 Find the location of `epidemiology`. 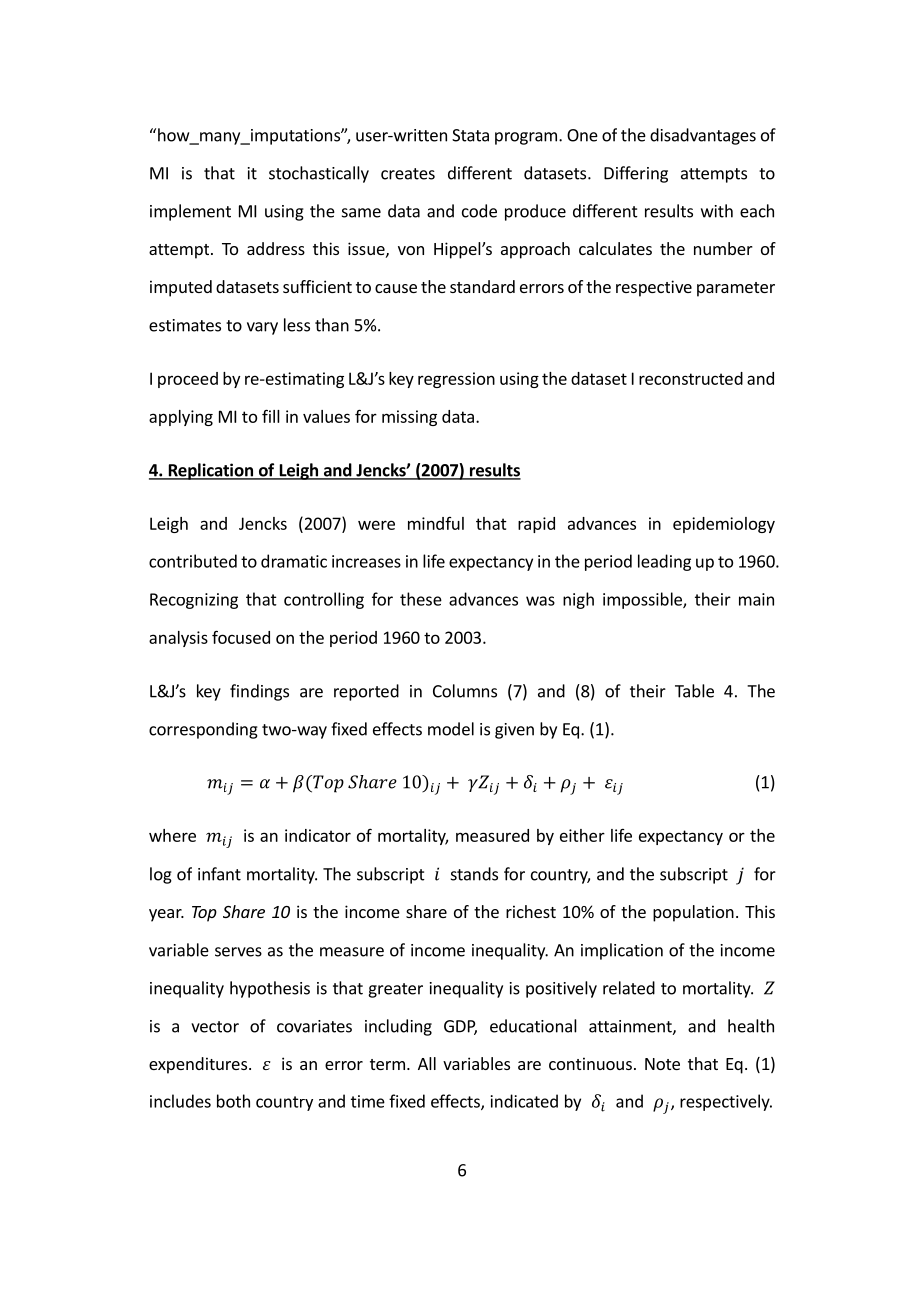

epidemiology is located at coordinates (724, 525).
